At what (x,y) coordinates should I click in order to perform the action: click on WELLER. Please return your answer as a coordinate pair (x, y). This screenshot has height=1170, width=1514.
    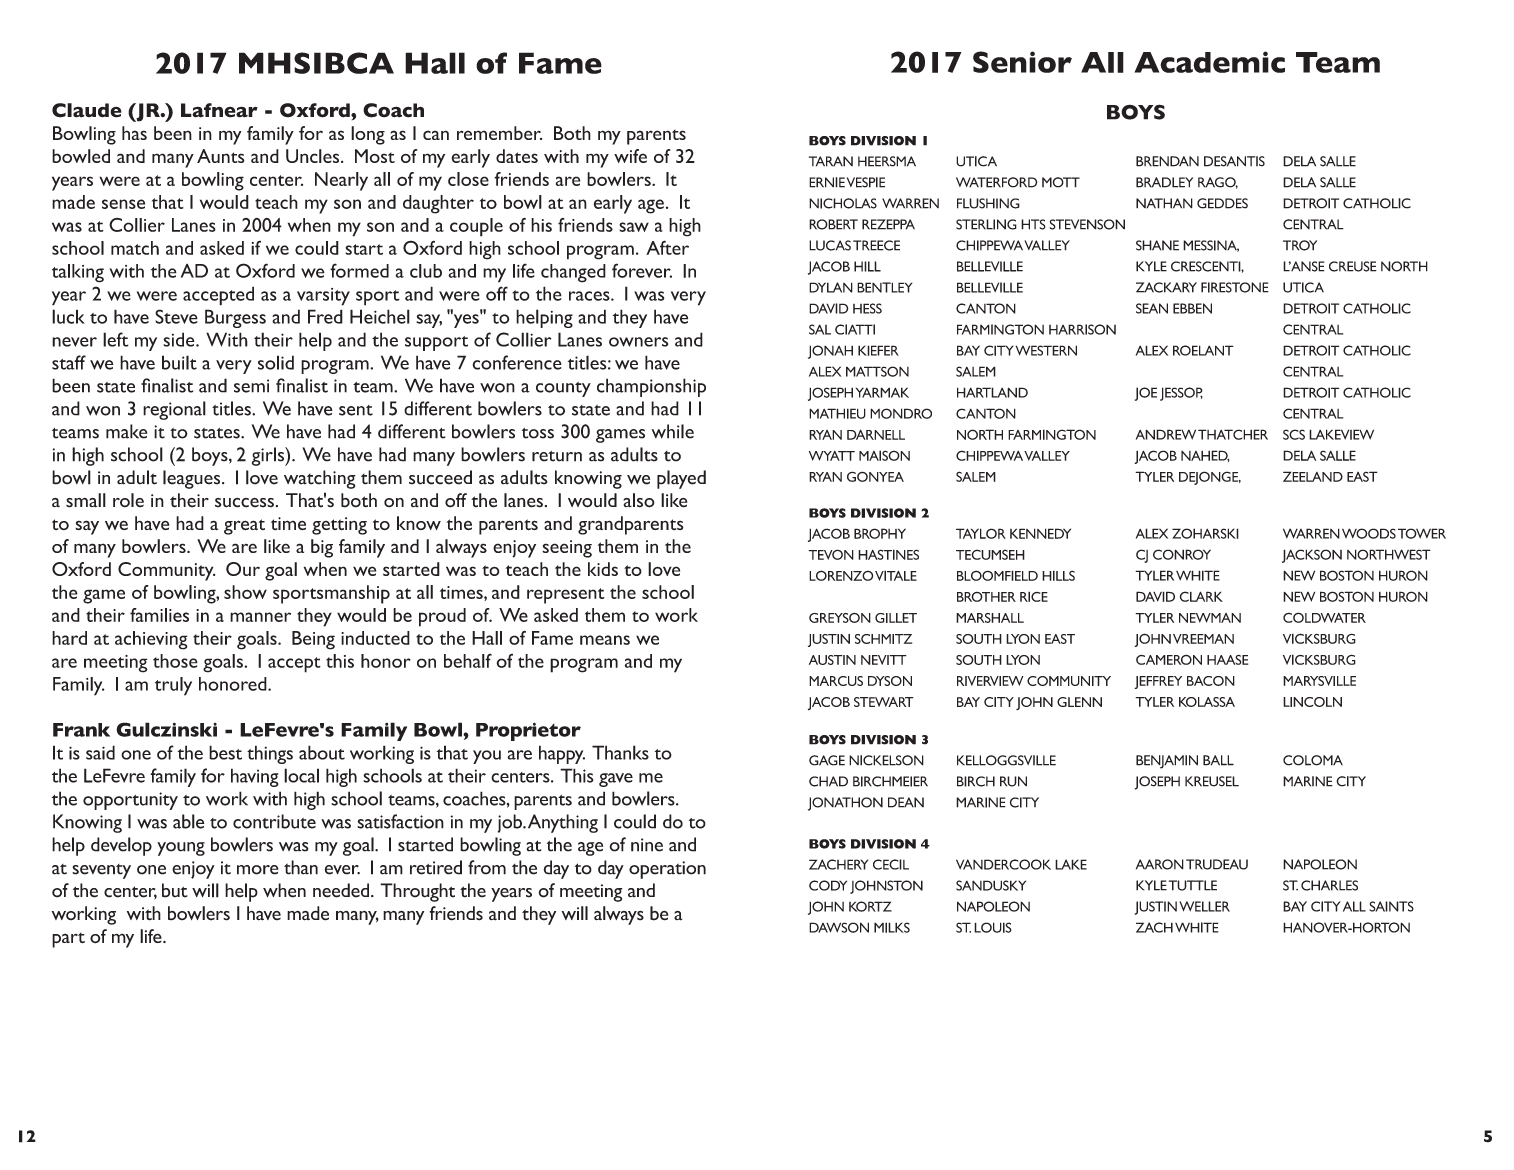
    Looking at the image, I should click on (1204, 906).
